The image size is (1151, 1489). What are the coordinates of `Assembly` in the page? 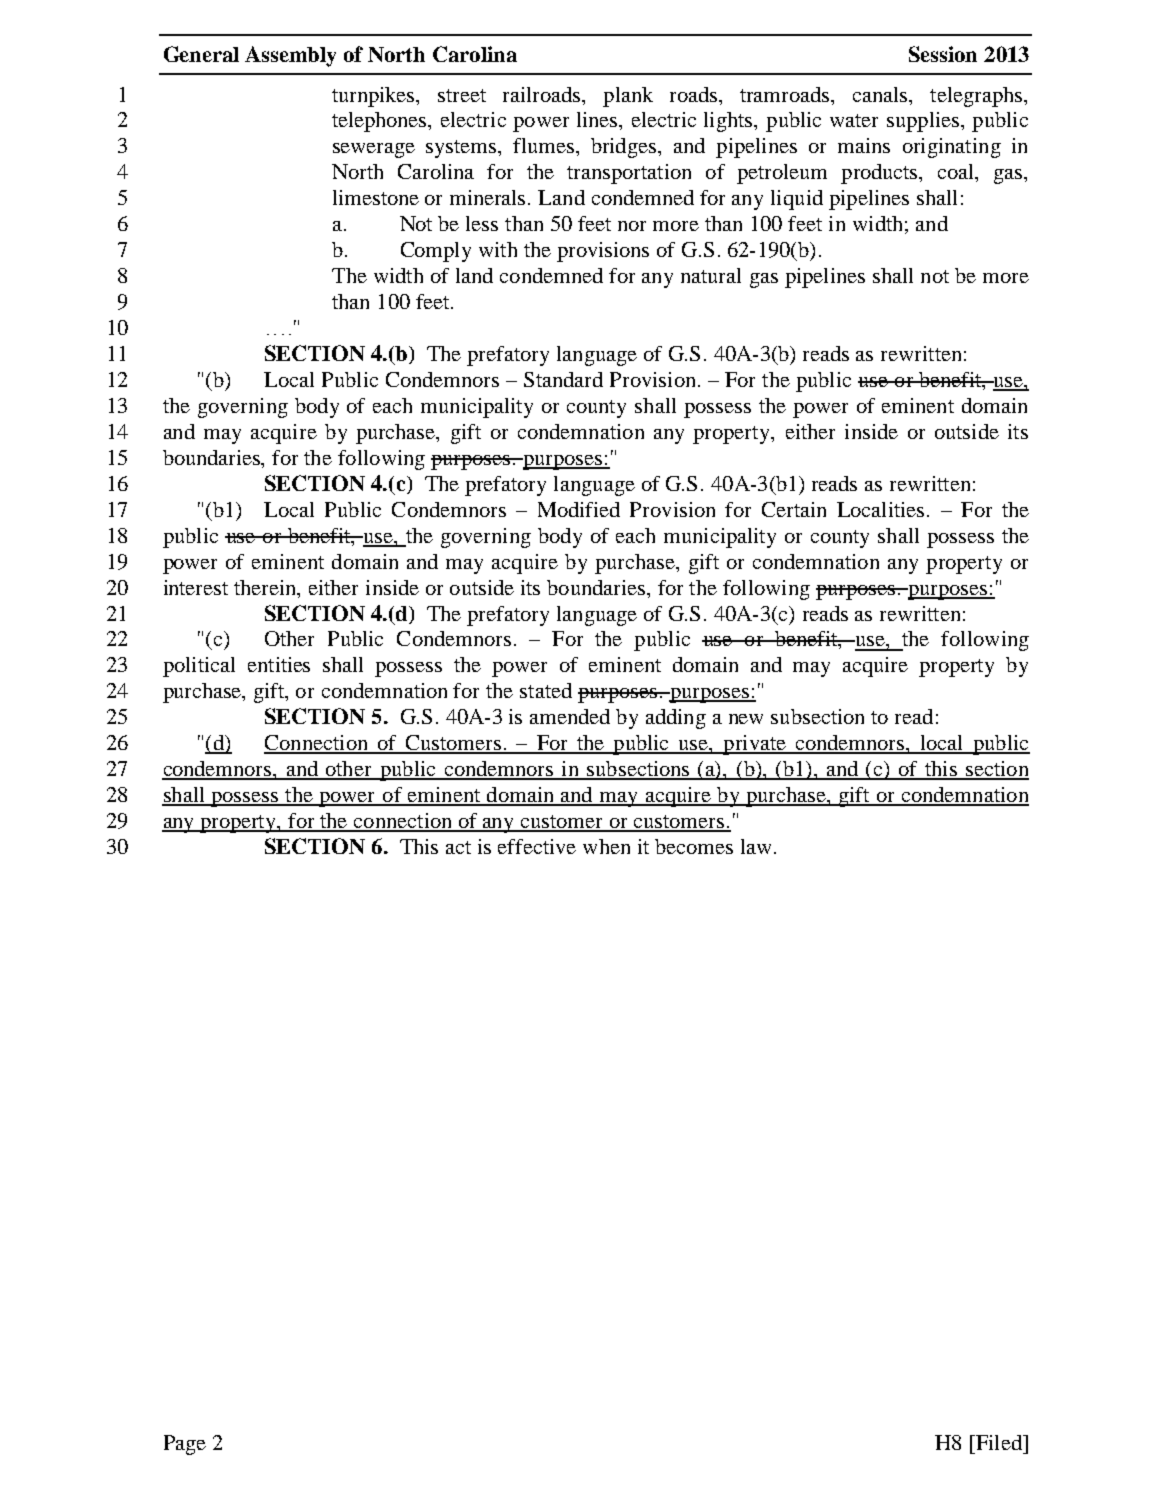 It's located at (290, 56).
